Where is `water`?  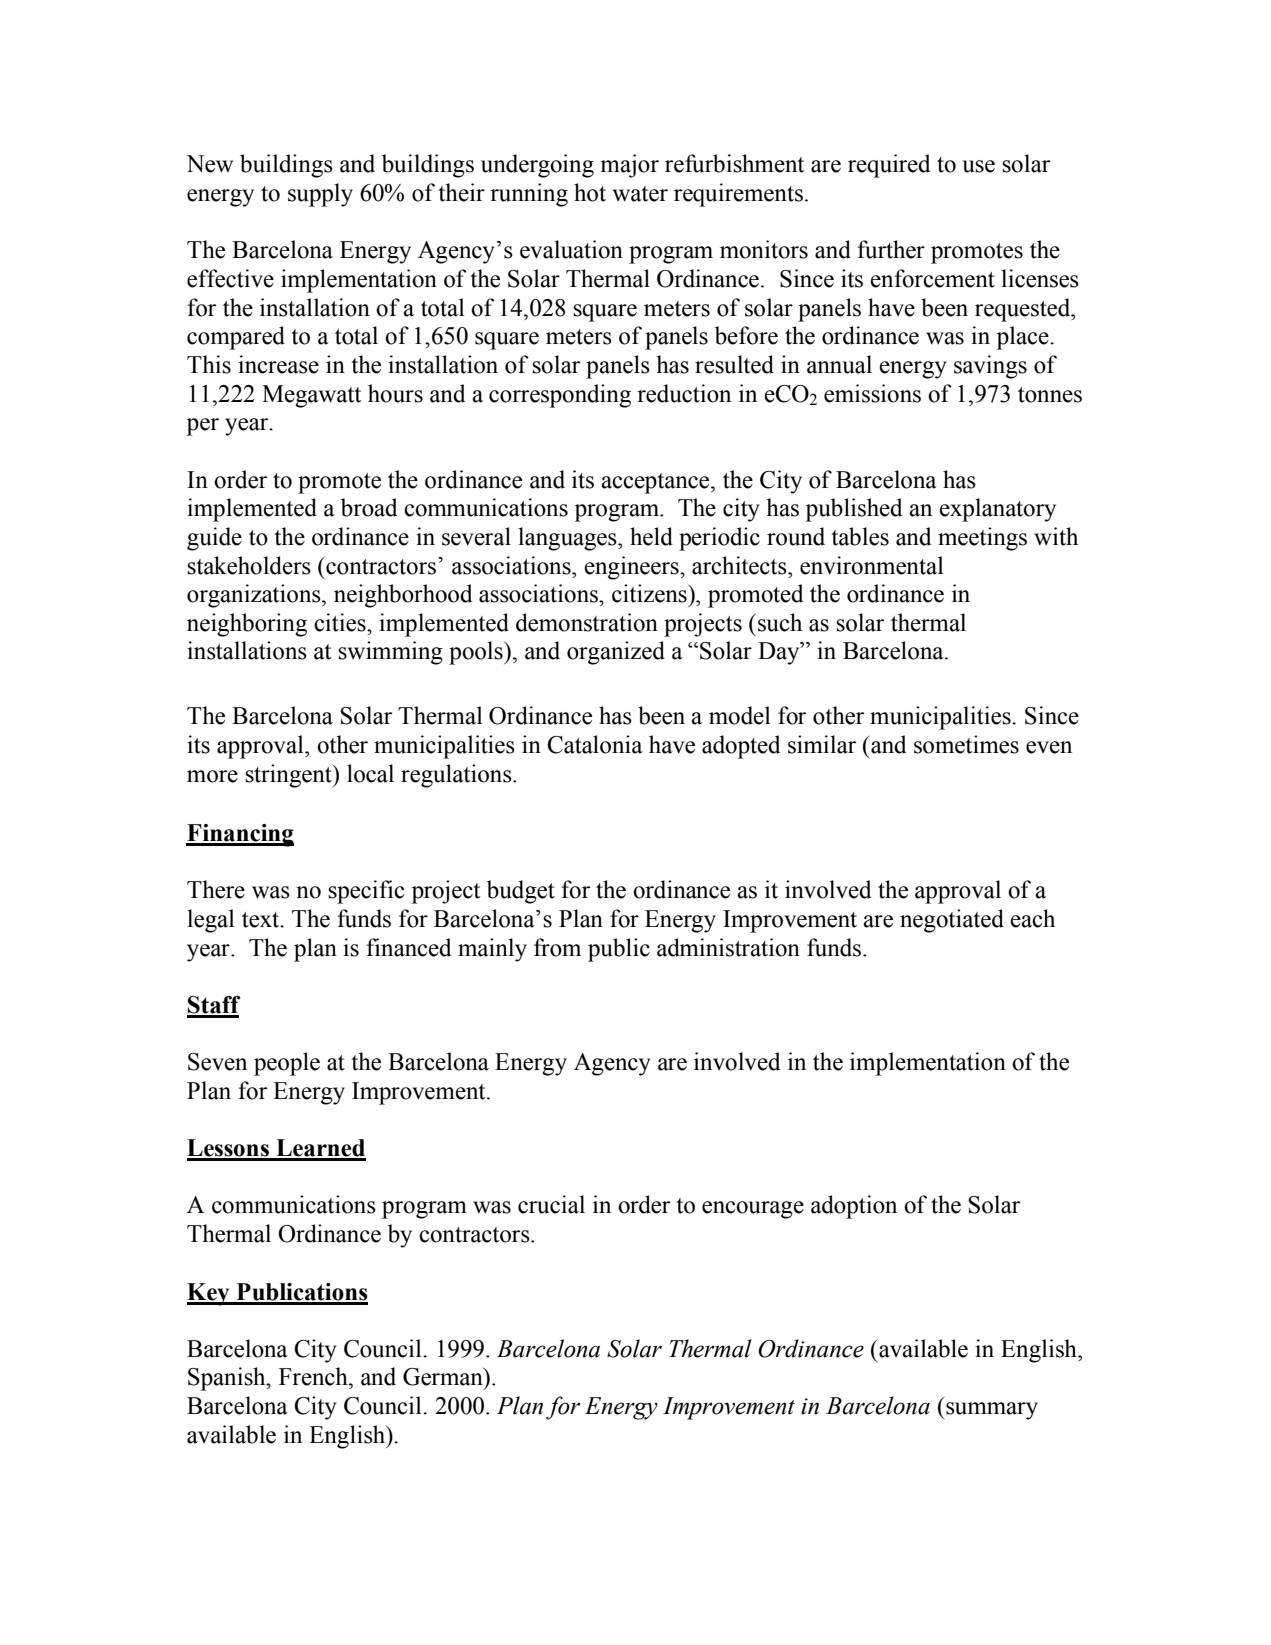
water is located at coordinates (640, 194).
